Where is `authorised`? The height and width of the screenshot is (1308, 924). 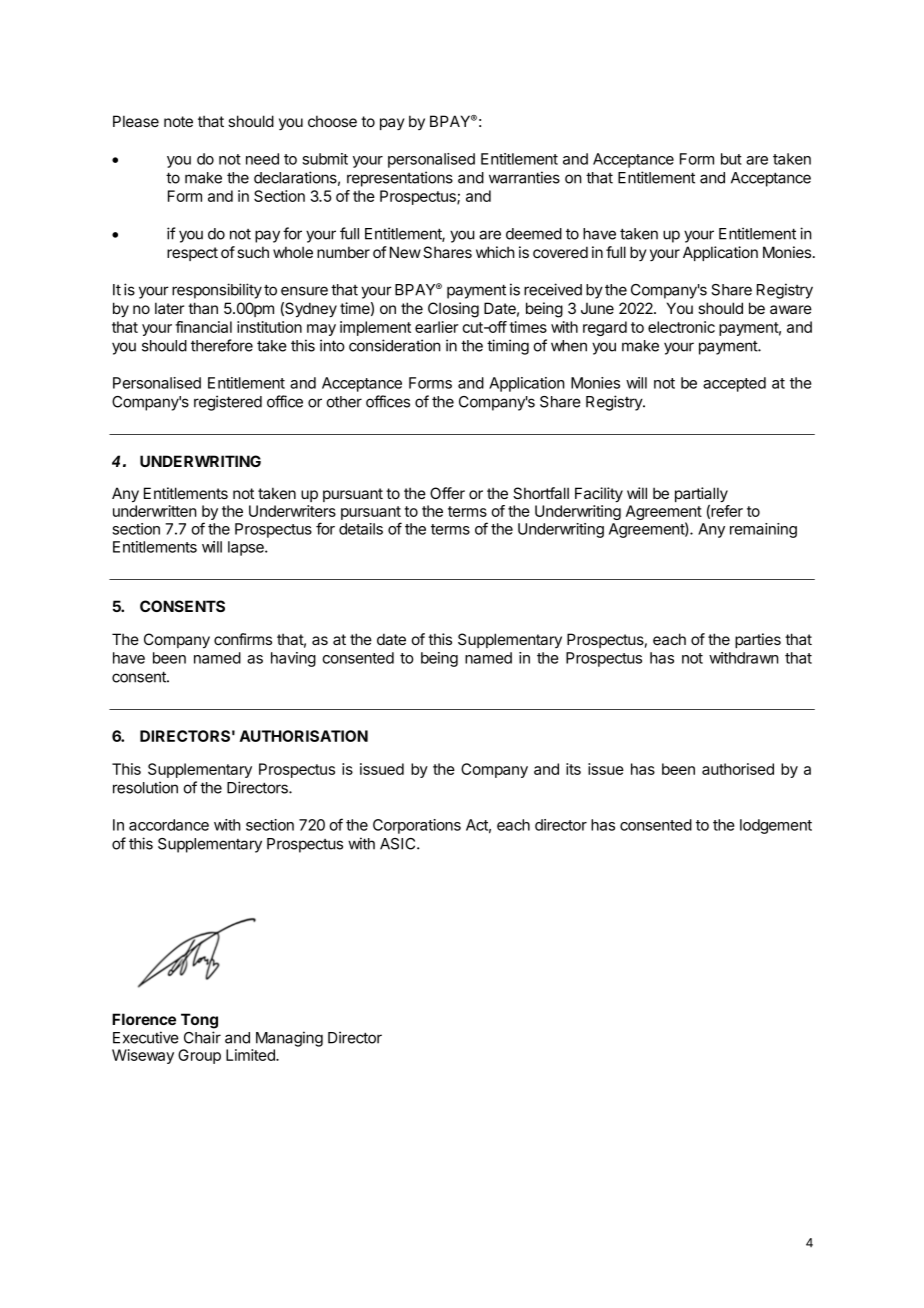 authorised is located at coordinates (738, 769).
